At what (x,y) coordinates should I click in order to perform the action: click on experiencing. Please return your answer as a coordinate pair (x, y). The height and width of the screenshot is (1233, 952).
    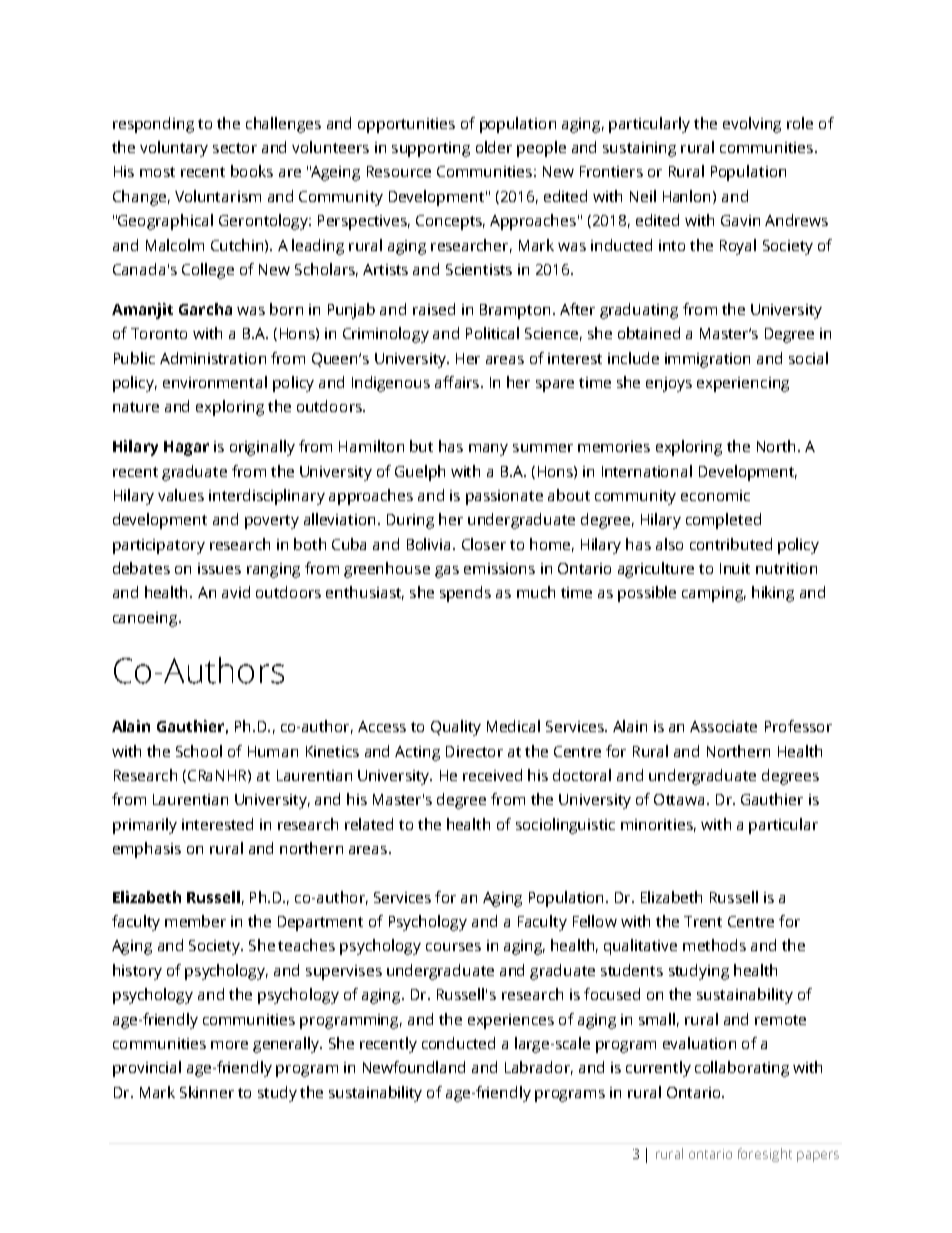
    Looking at the image, I should click on (743, 384).
